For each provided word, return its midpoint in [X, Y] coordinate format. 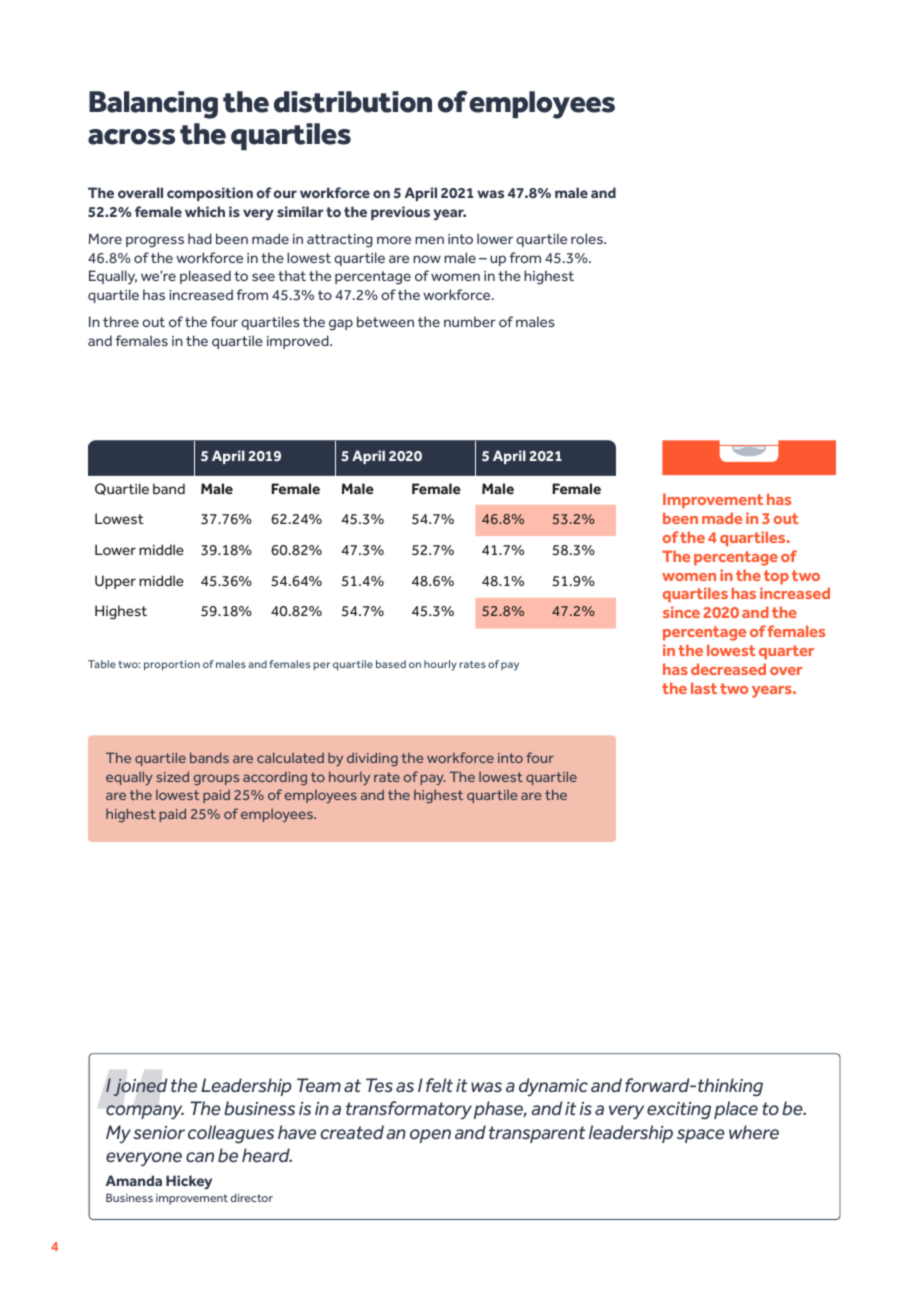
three [121, 321]
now [427, 259]
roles [588, 238]
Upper [115, 582]
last [704, 688]
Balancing [153, 105]
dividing [372, 759]
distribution [353, 102]
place [736, 1110]
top [776, 577]
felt [439, 1085]
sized [173, 776]
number [470, 321]
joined [140, 1087]
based [391, 664]
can [200, 1157]
